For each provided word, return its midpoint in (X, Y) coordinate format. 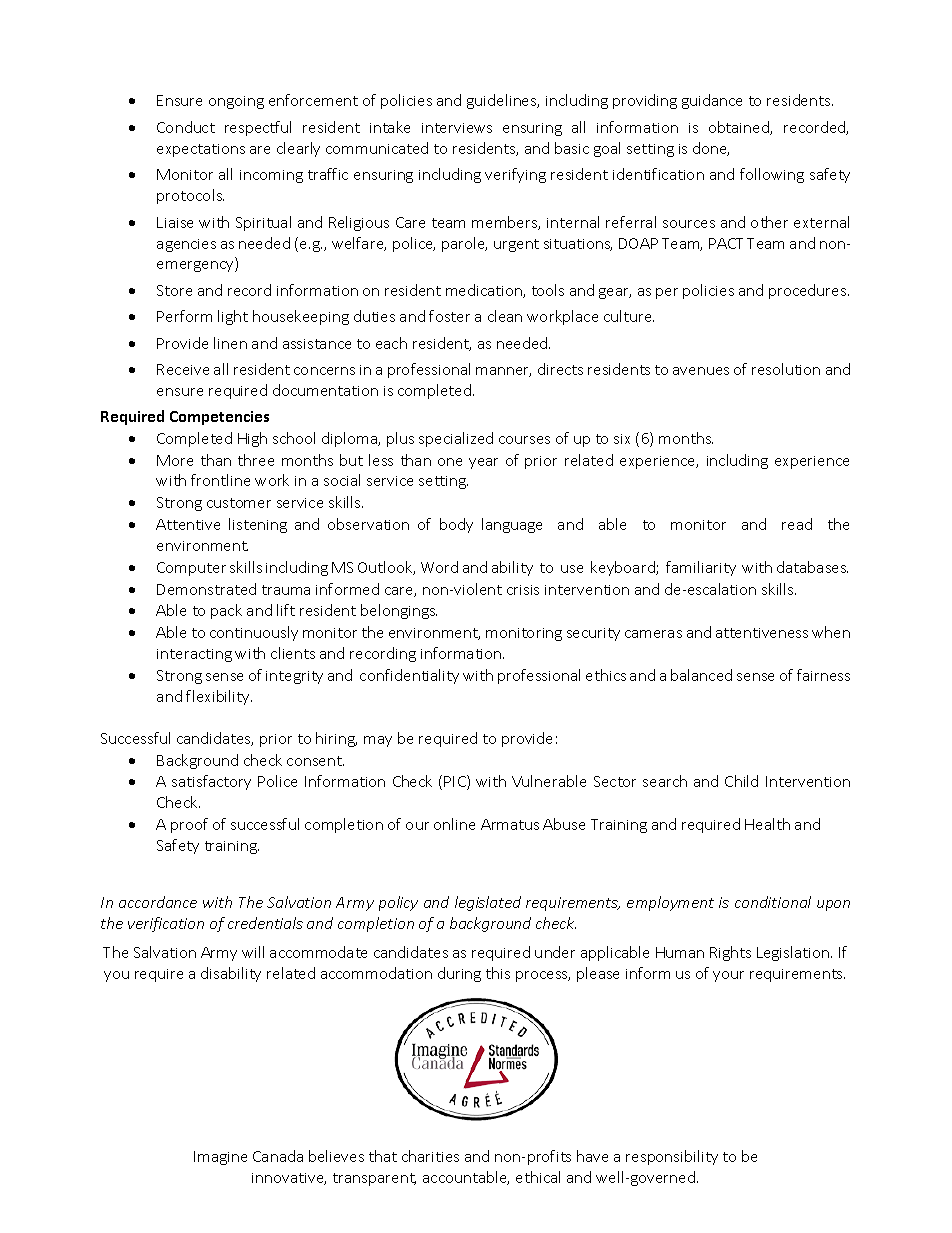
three (256, 460)
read (797, 524)
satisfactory (211, 782)
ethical (538, 1177)
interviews (457, 128)
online (454, 824)
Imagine (220, 1158)
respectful (258, 128)
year (483, 463)
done (711, 149)
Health (767, 824)
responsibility (672, 1157)
